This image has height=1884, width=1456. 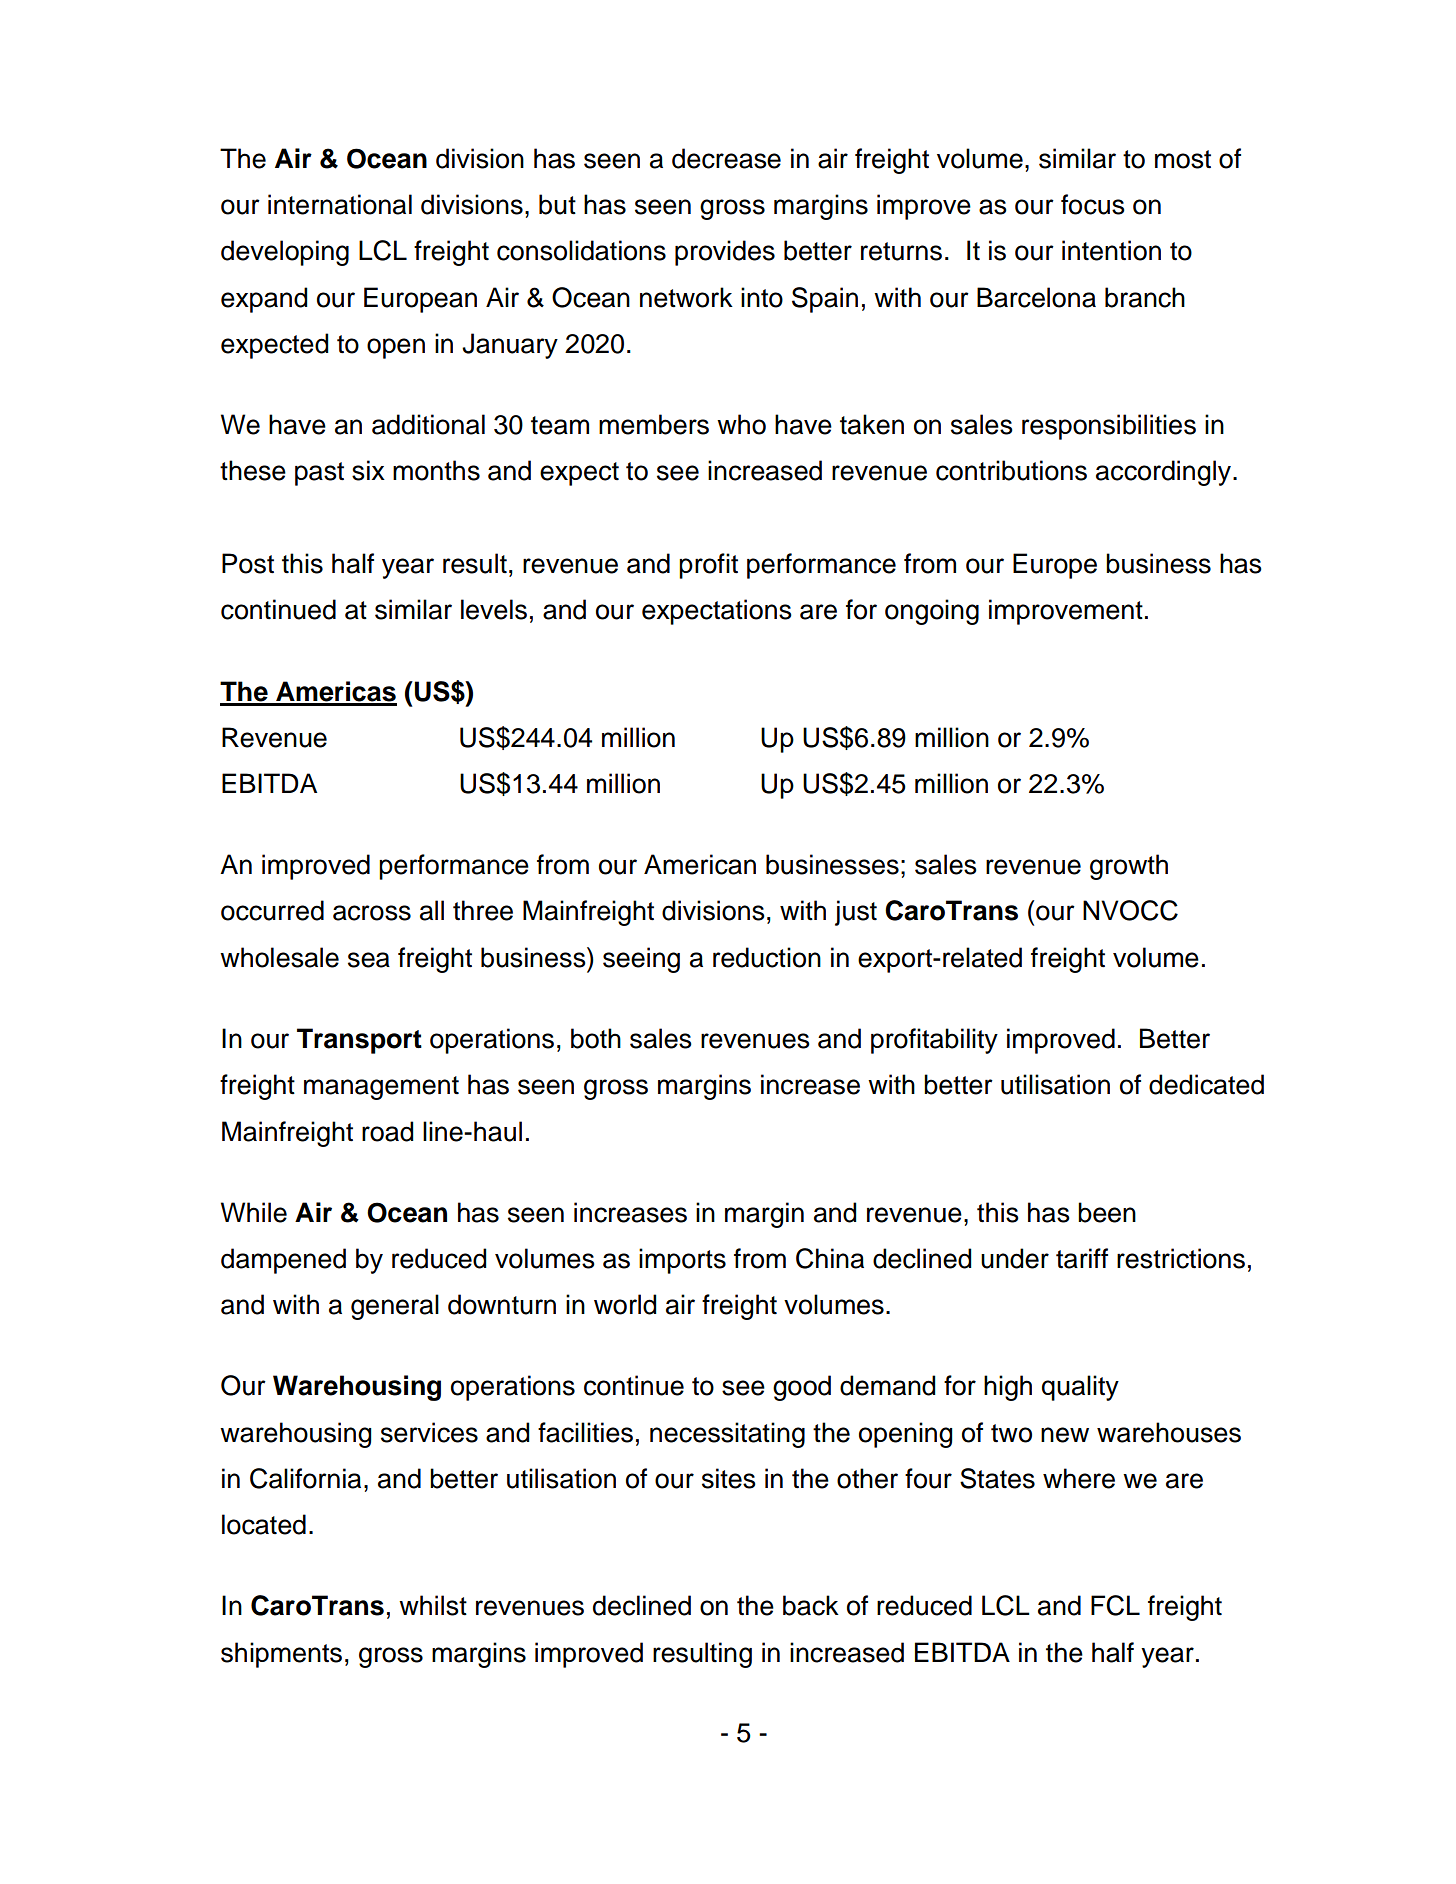 What do you see at coordinates (1165, 473) in the image?
I see `accordingly` at bounding box center [1165, 473].
